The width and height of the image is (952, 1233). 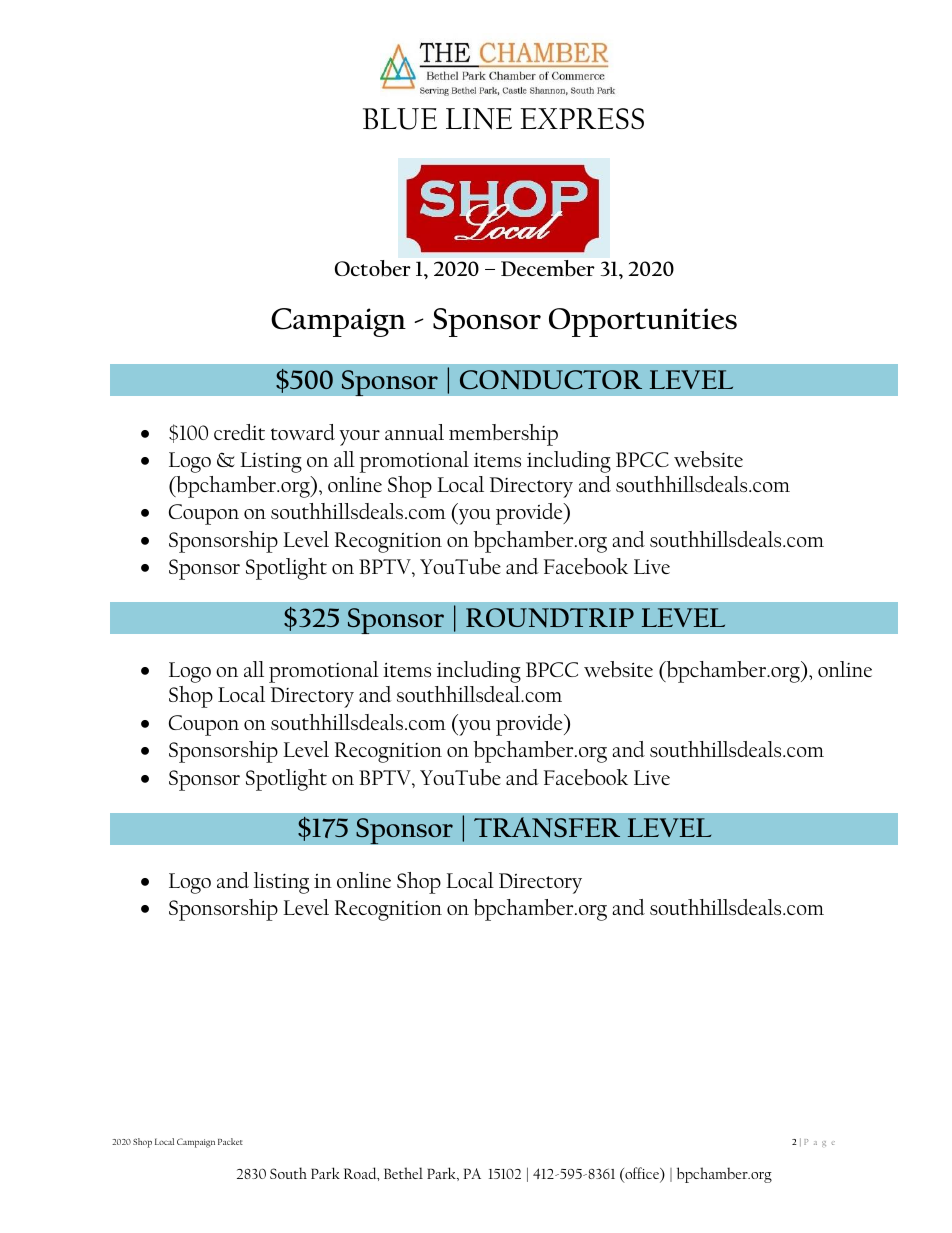 I want to click on Opportunities, so click(x=643, y=322).
